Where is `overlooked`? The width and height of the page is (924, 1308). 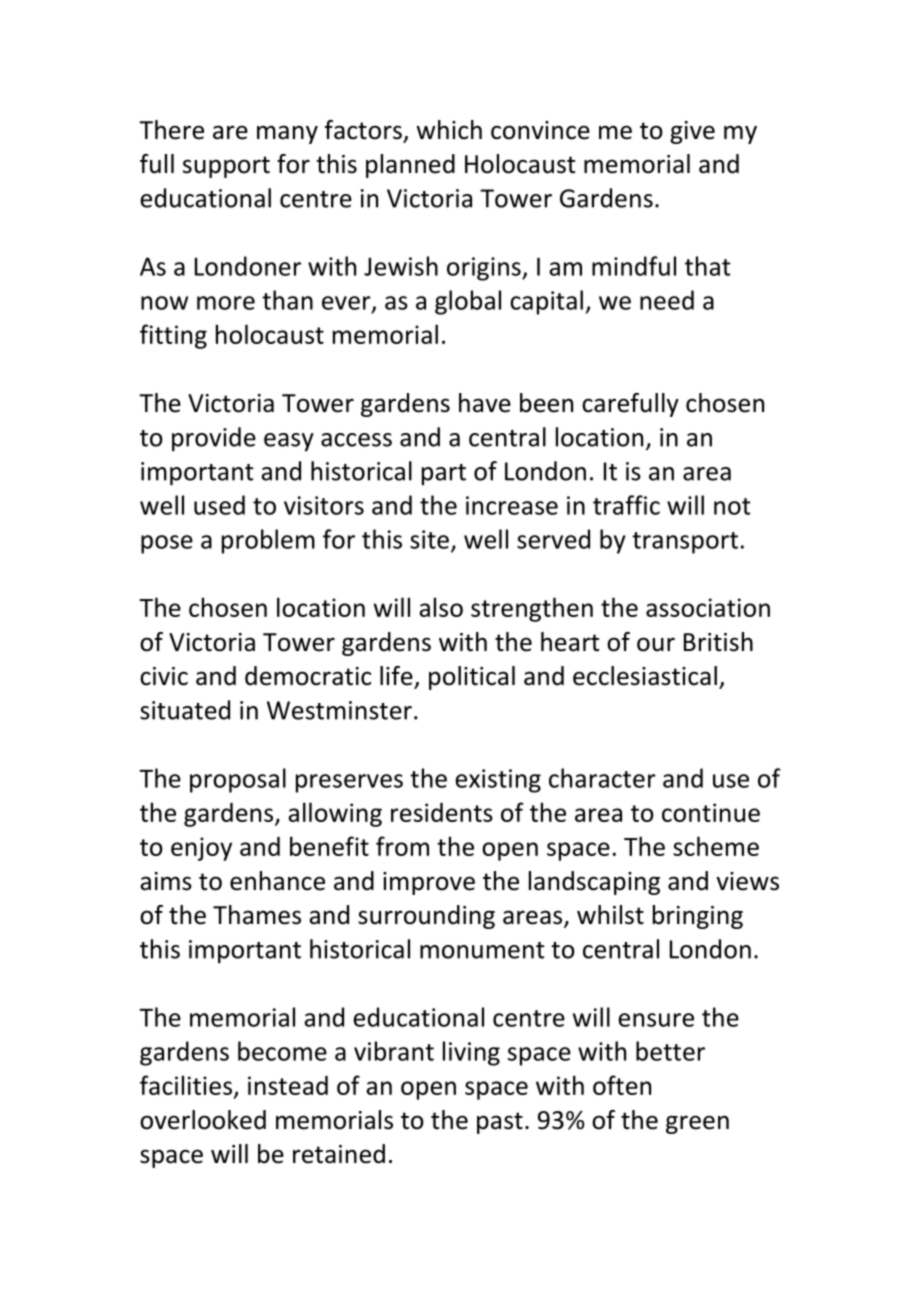
overlooked is located at coordinates (203, 1120).
